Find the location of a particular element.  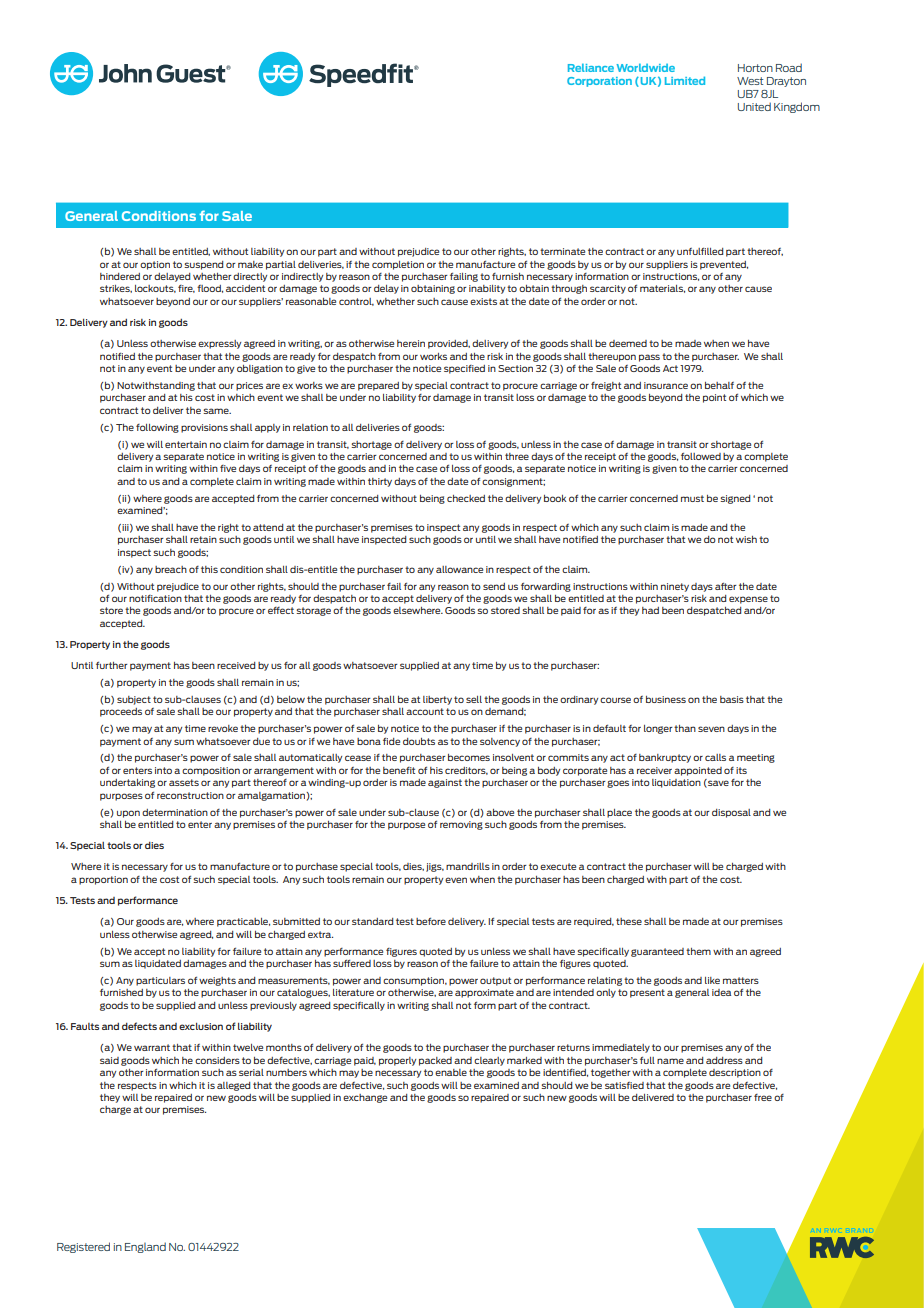

further is located at coordinates (112, 665).
